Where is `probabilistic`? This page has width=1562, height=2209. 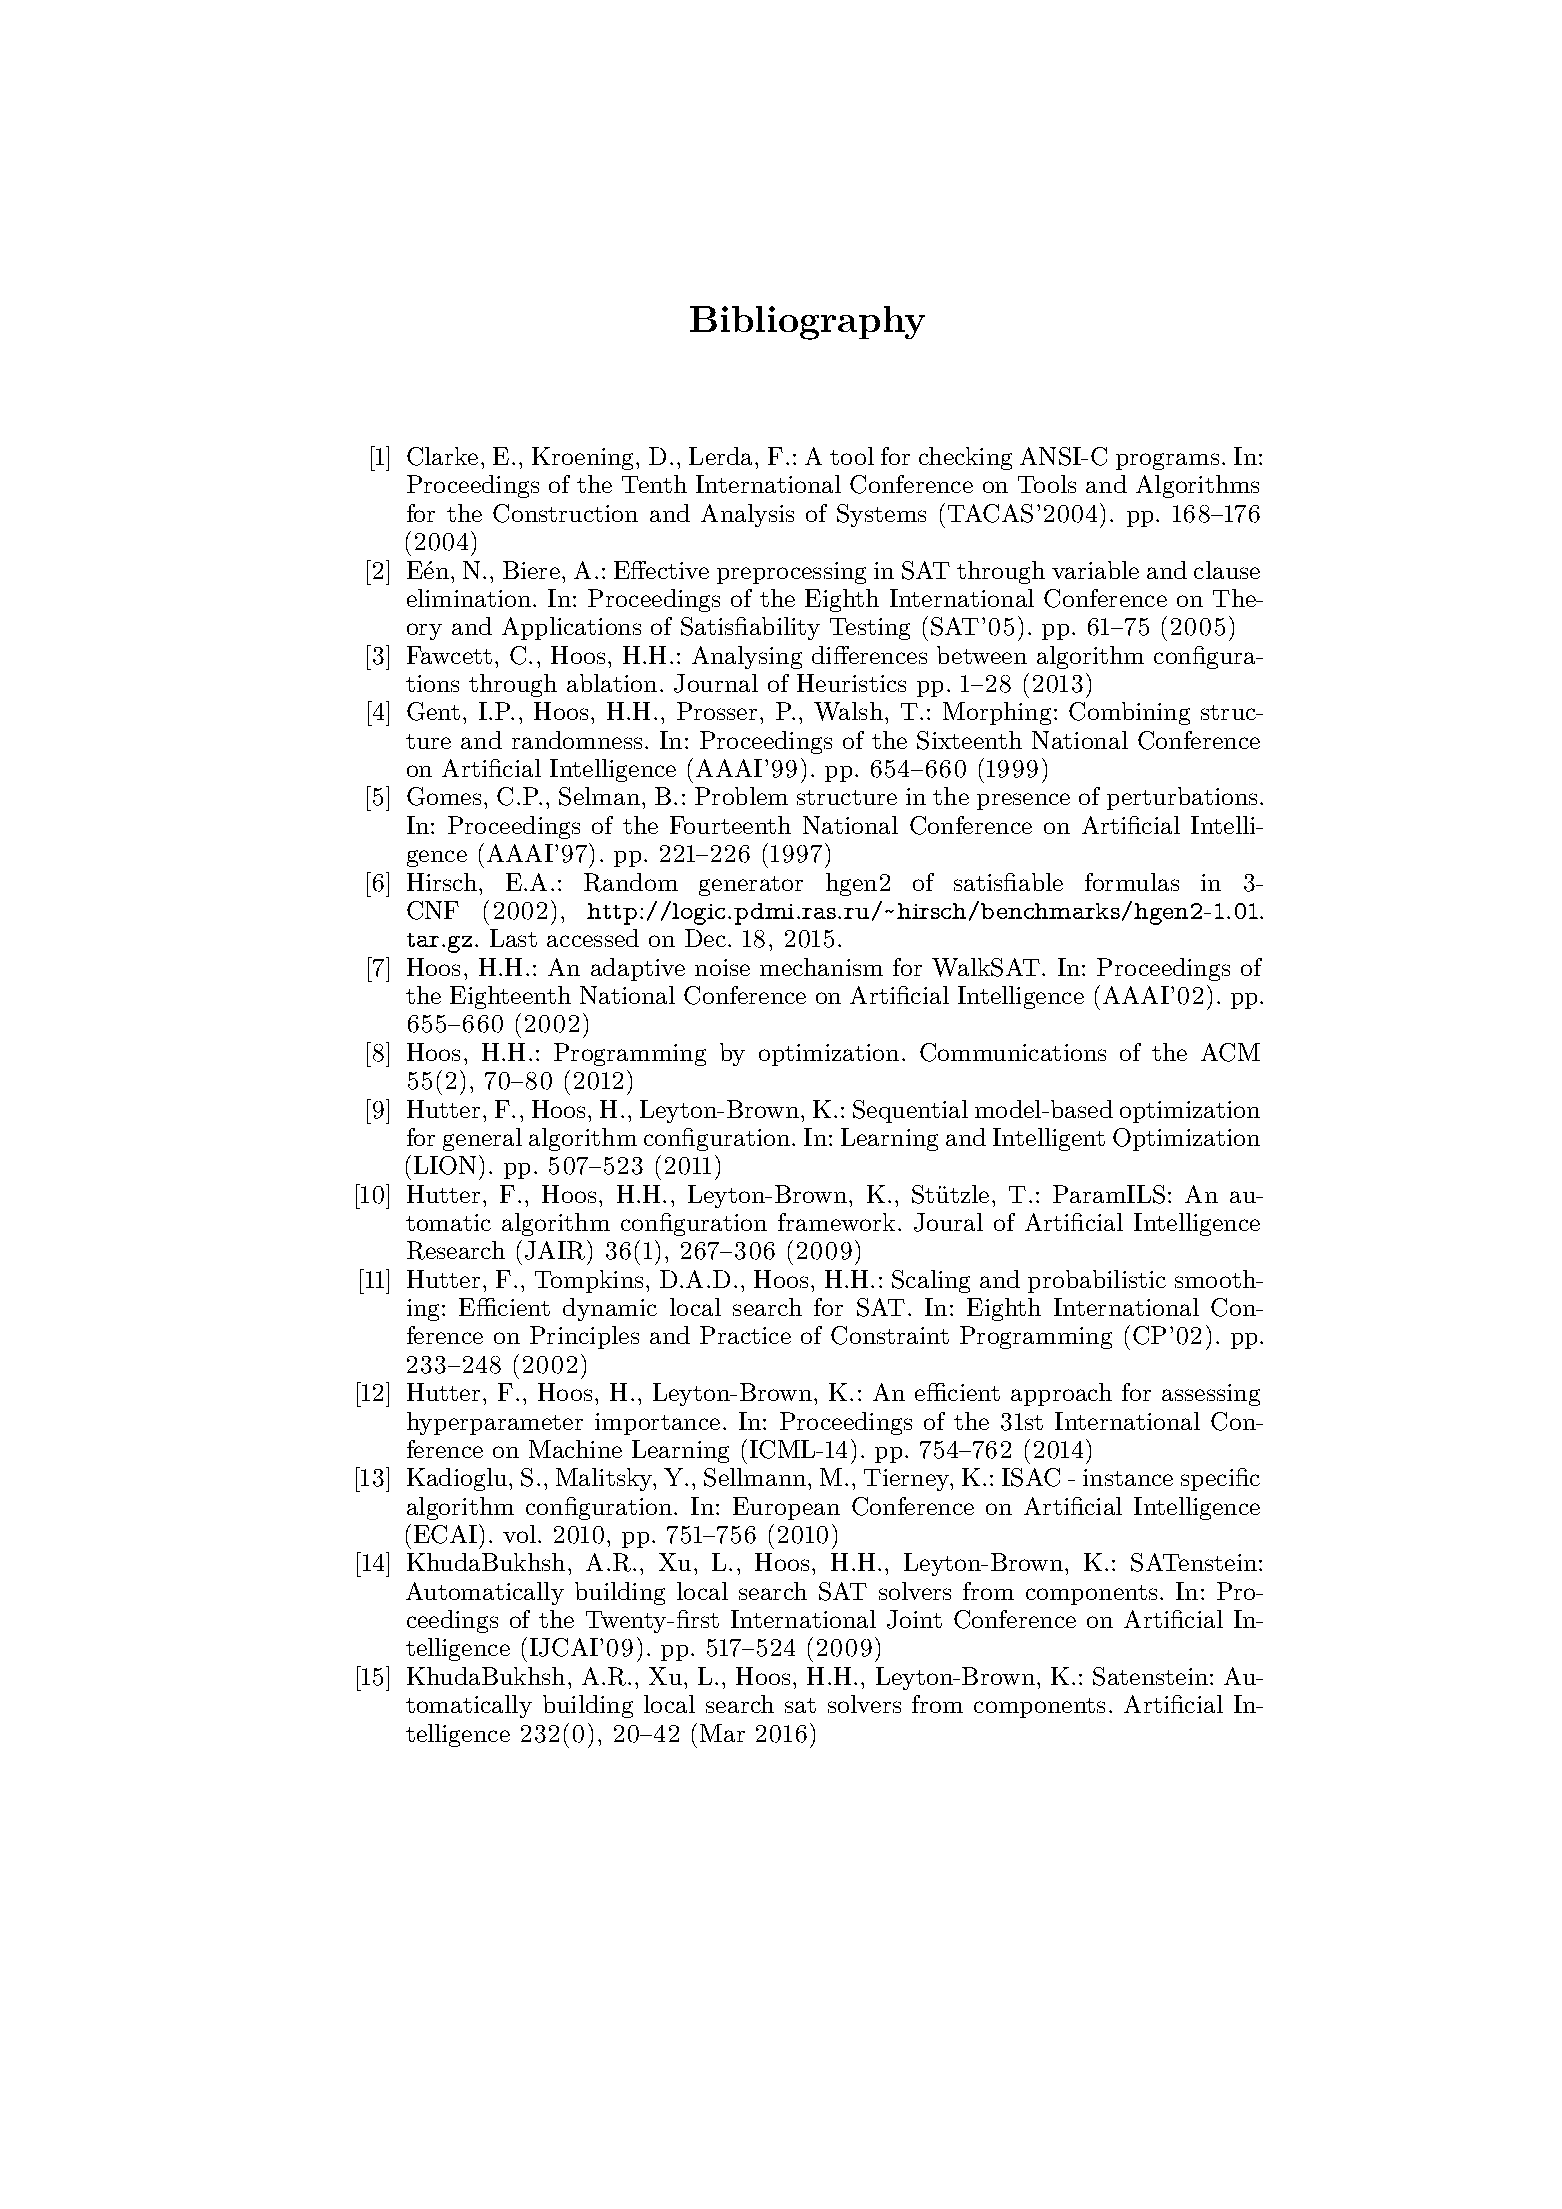 probabilistic is located at coordinates (1097, 1281).
